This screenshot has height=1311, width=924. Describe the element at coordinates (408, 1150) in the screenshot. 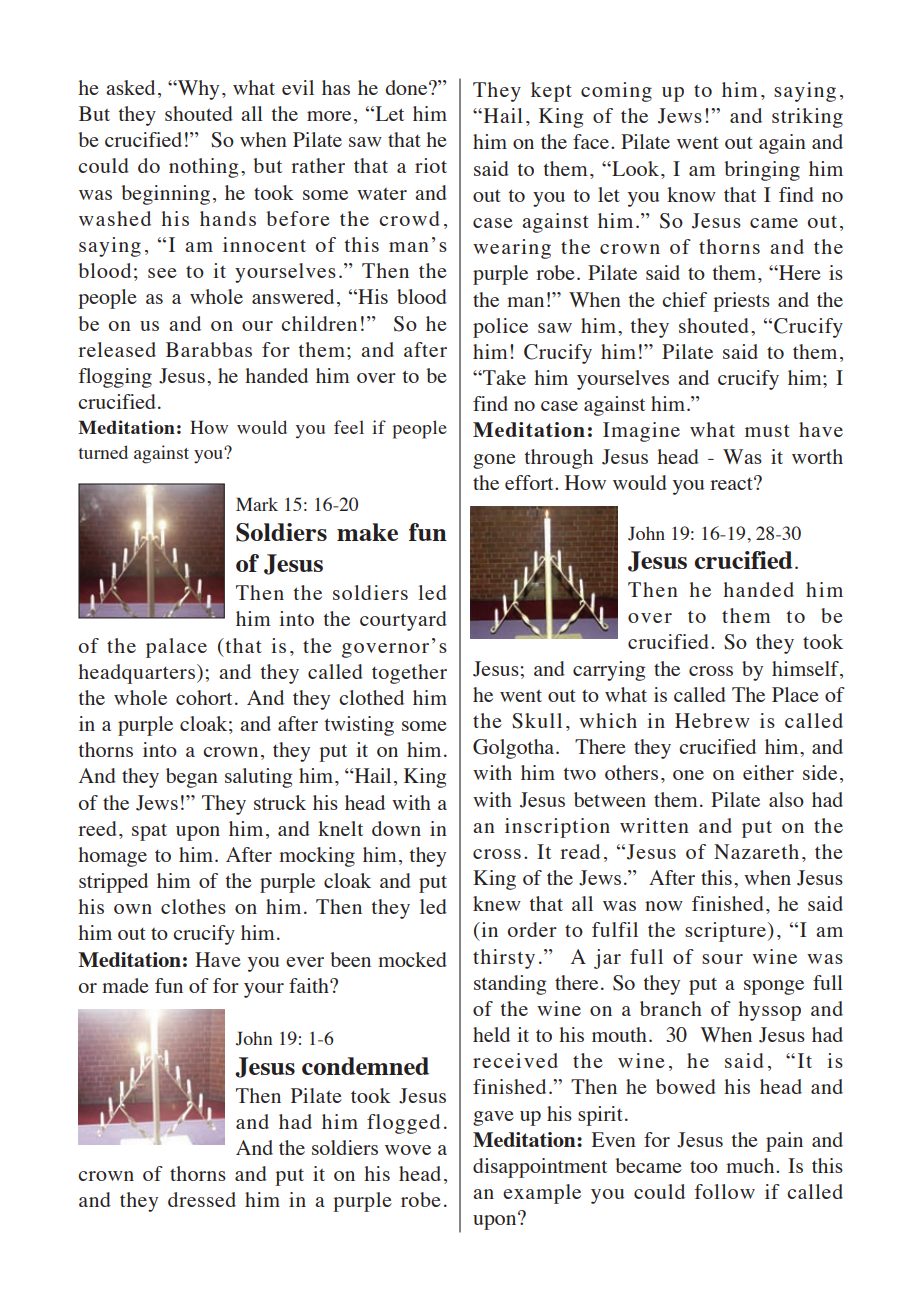

I see `wove` at that location.
